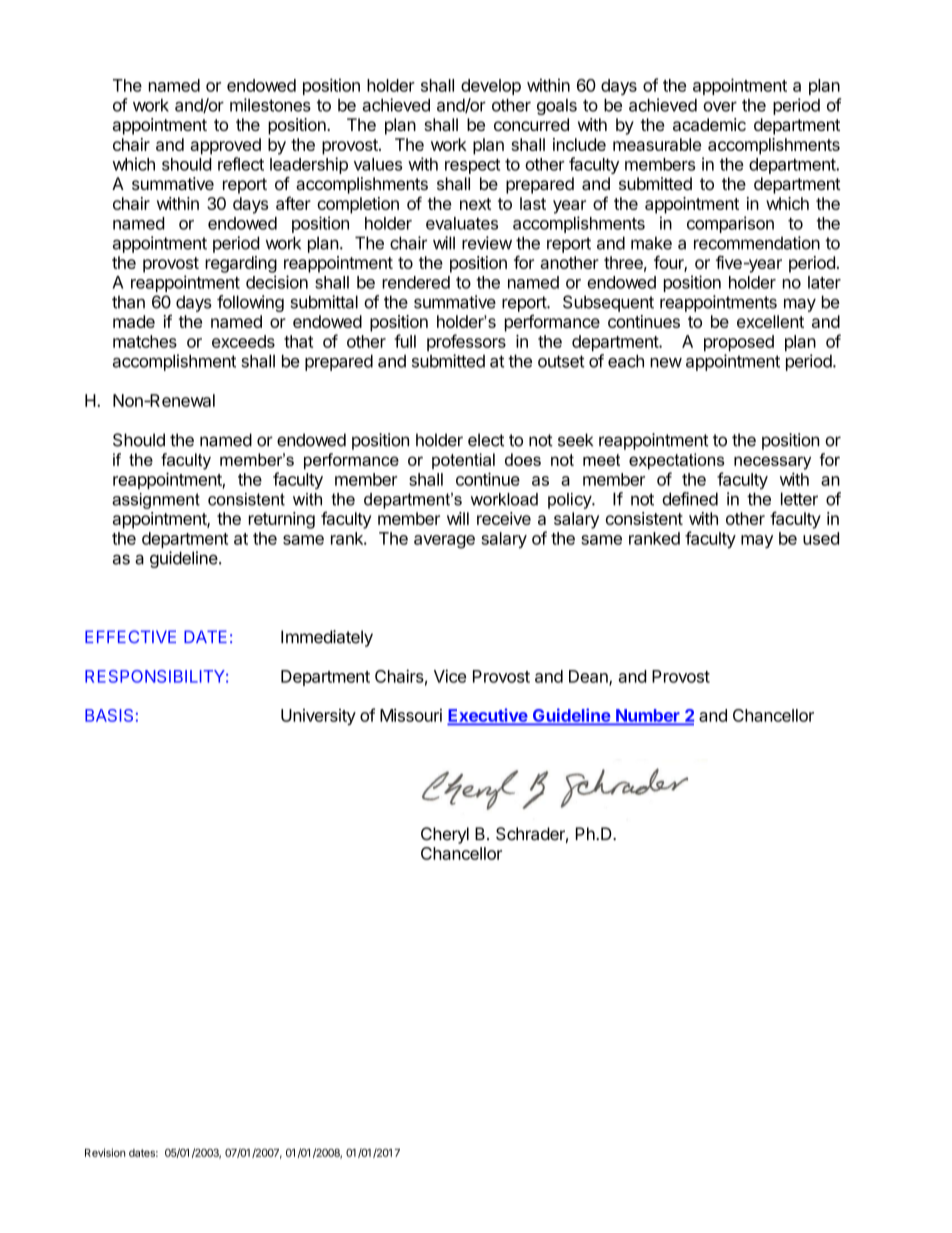 The height and width of the screenshot is (1233, 952). What do you see at coordinates (445, 835) in the screenshot?
I see `Cheryl` at bounding box center [445, 835].
